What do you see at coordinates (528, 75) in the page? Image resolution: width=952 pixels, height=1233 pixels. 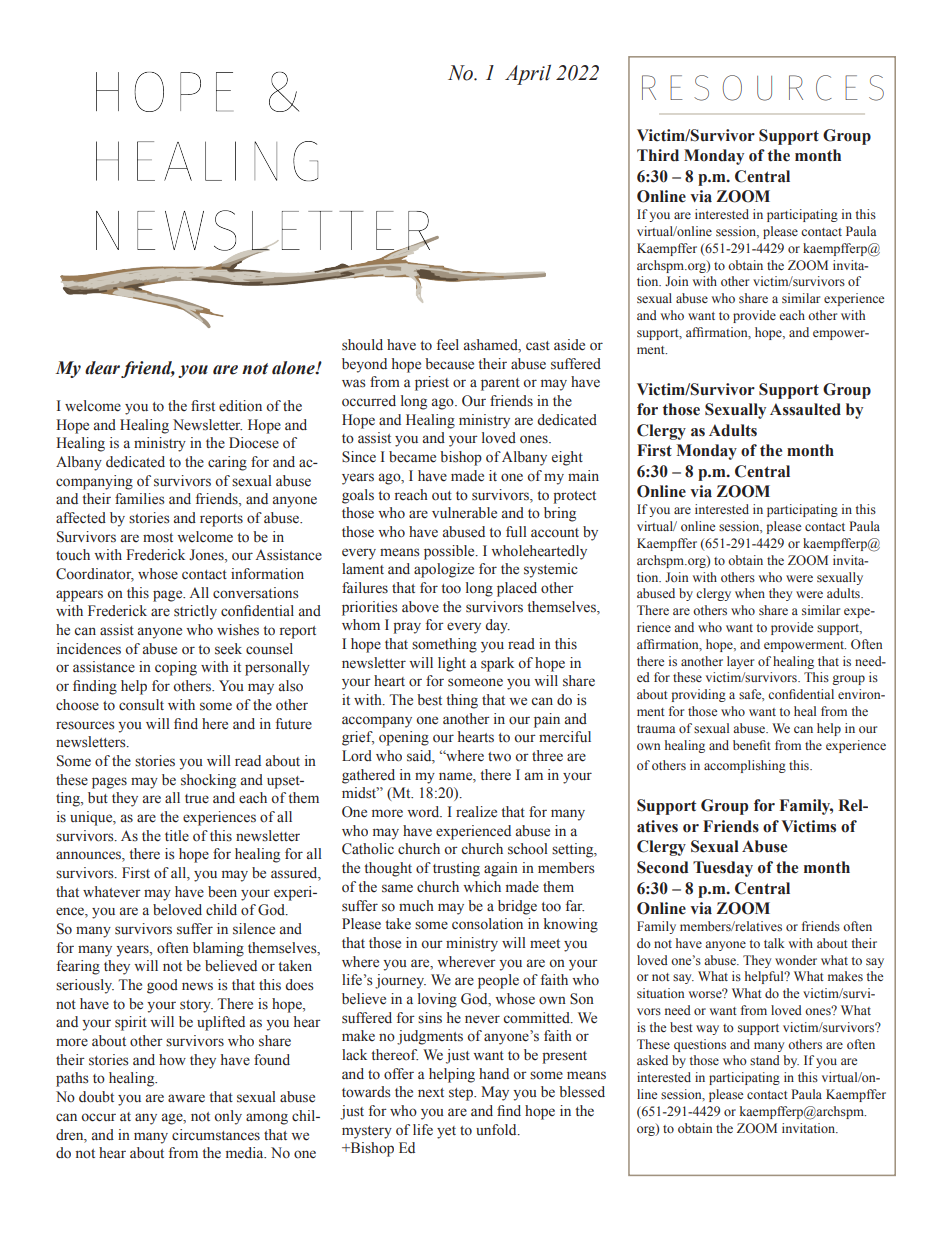 I see `April` at bounding box center [528, 75].
